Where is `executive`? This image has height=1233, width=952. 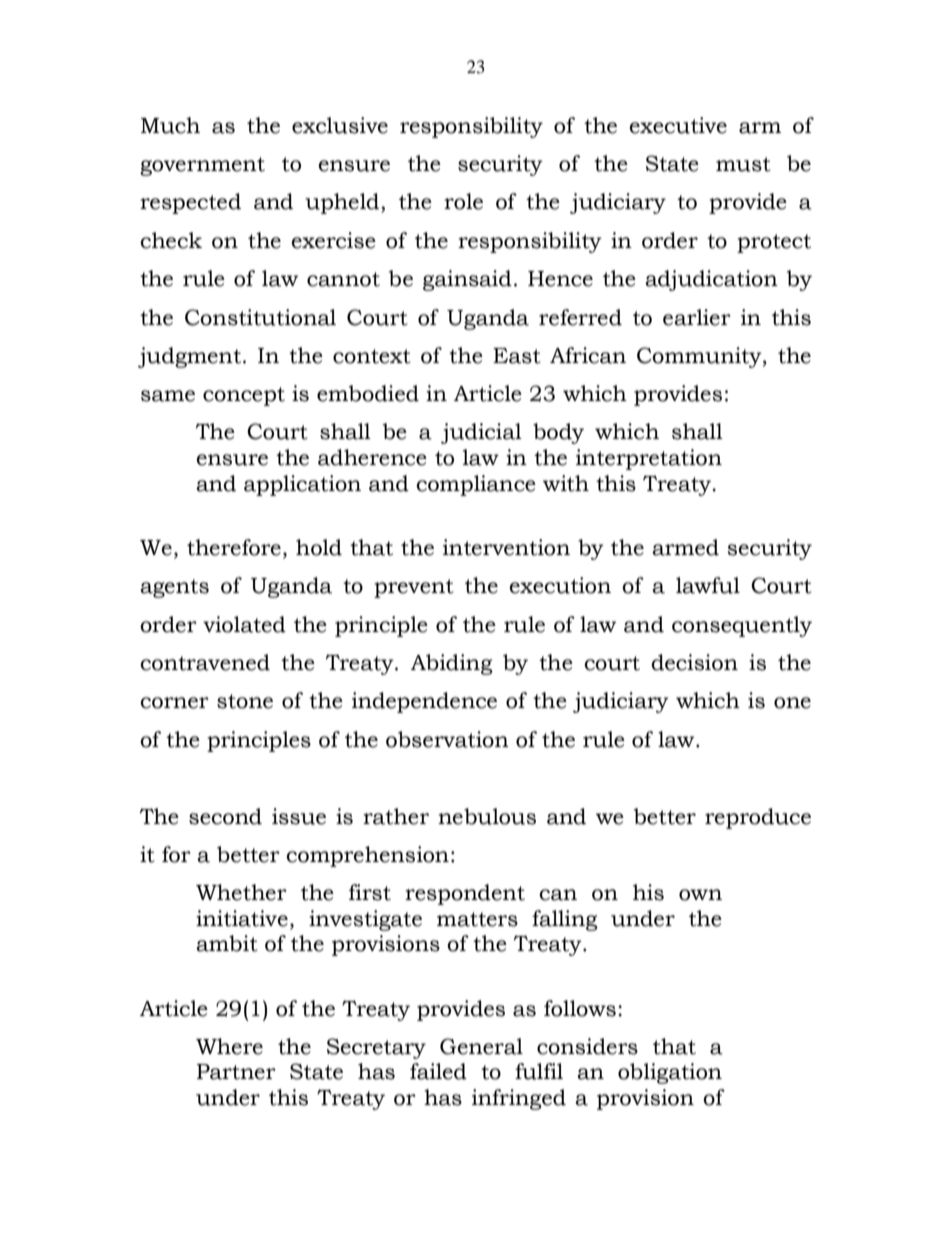 executive is located at coordinates (678, 125).
